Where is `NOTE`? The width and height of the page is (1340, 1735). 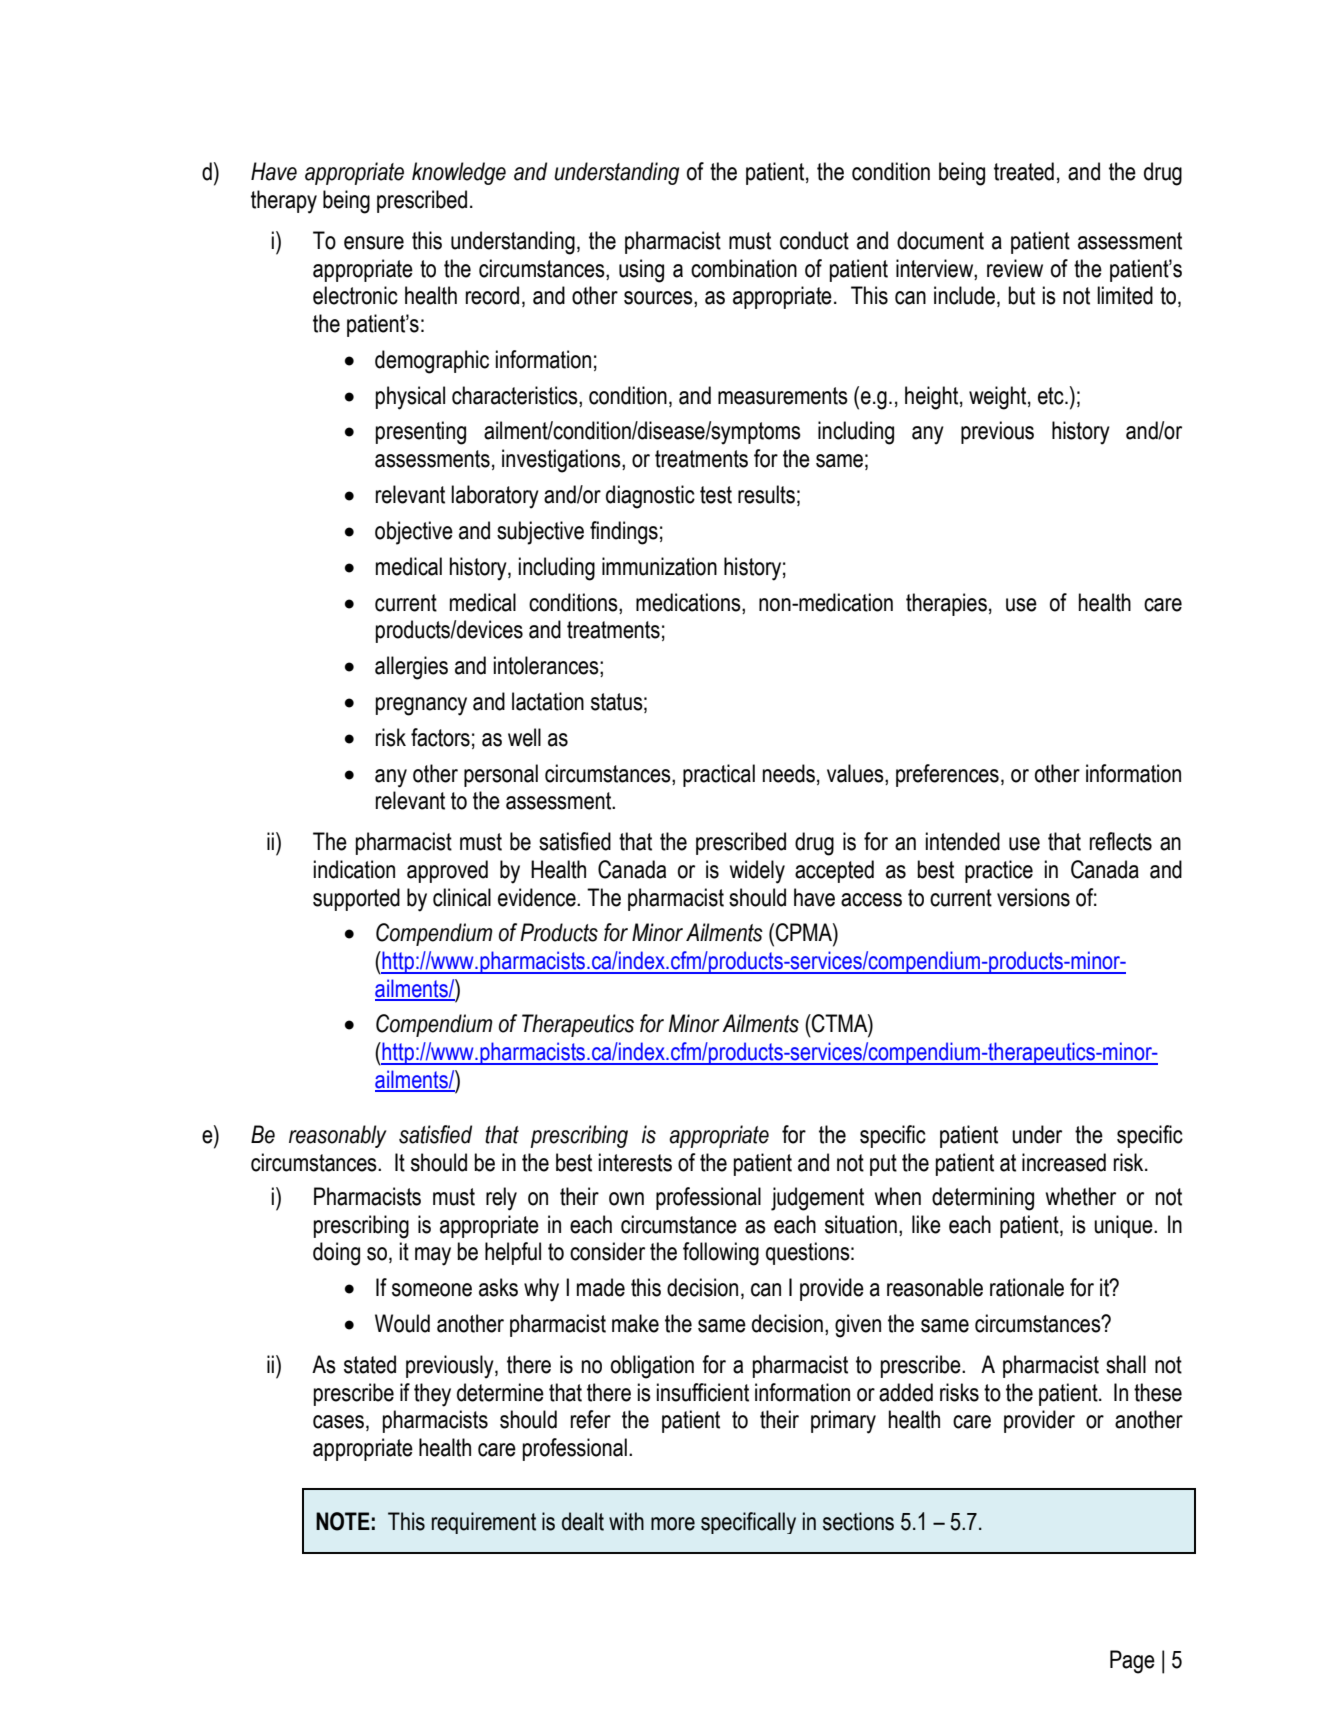 NOTE is located at coordinates (343, 1521).
